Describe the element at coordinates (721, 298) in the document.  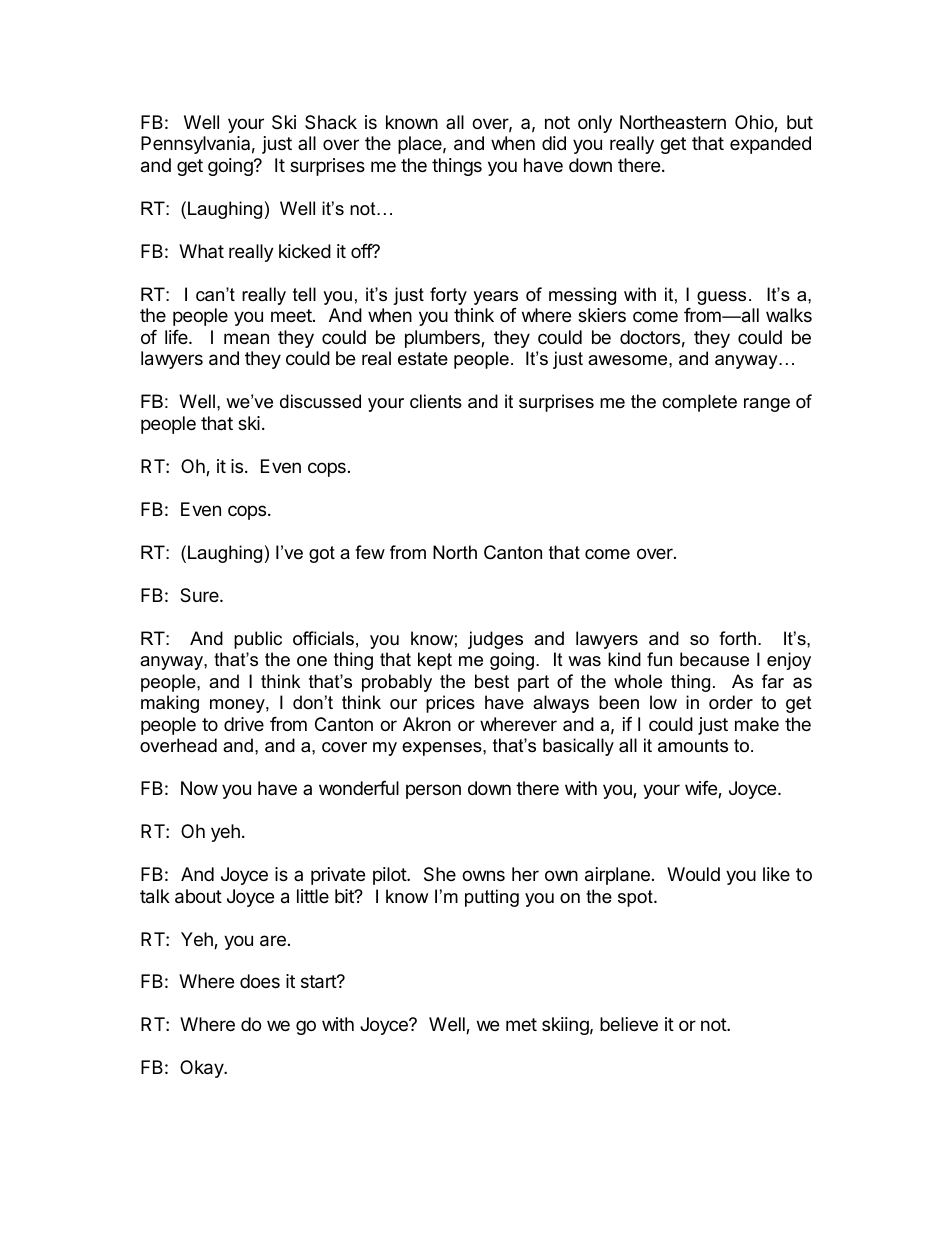
I see `guess` at that location.
